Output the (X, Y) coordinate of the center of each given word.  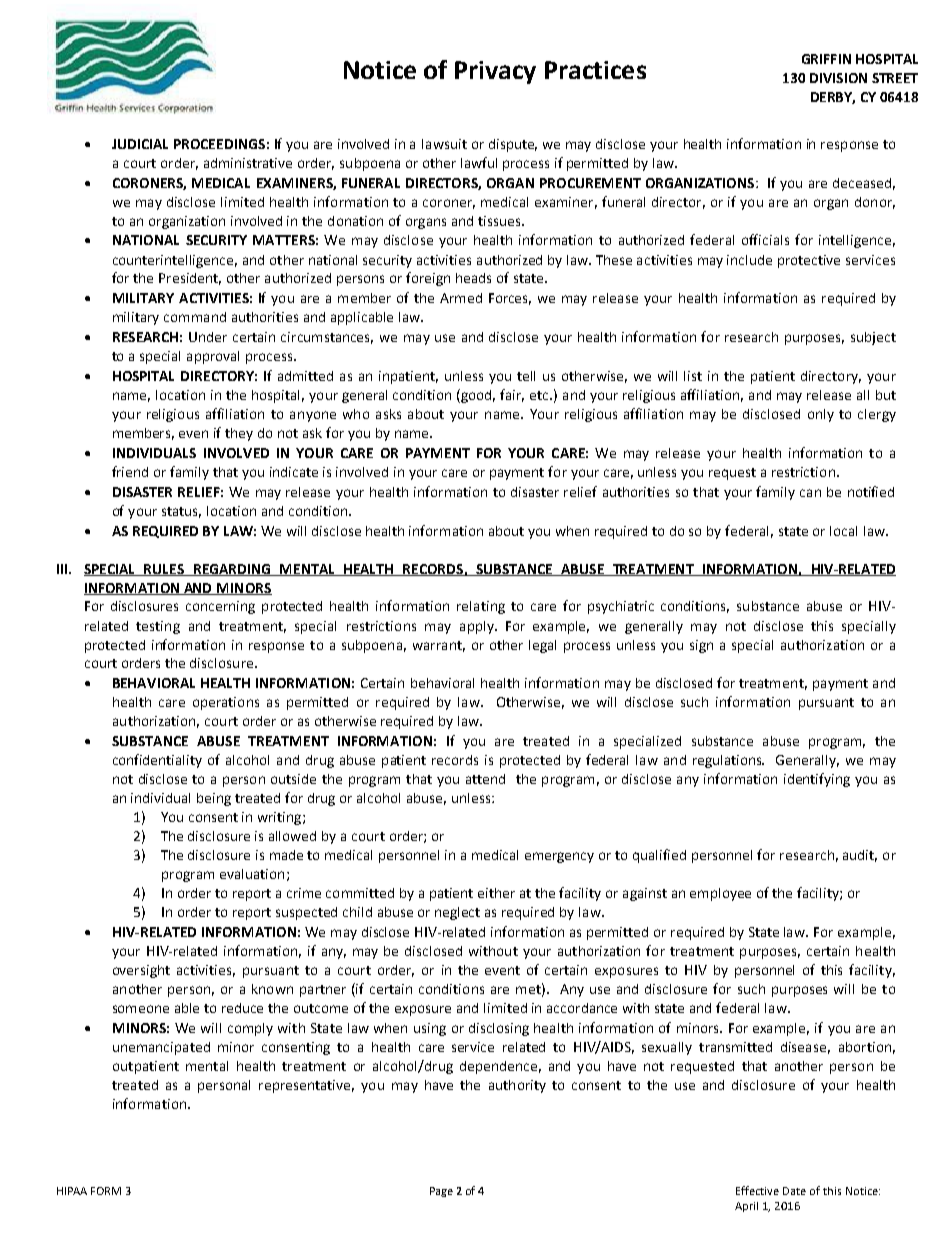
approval (213, 357)
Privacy (495, 72)
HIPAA (72, 1191)
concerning (220, 607)
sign (701, 646)
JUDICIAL (140, 144)
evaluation (252, 874)
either (496, 893)
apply (478, 627)
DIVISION (838, 78)
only (821, 415)
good (478, 396)
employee (720, 894)
